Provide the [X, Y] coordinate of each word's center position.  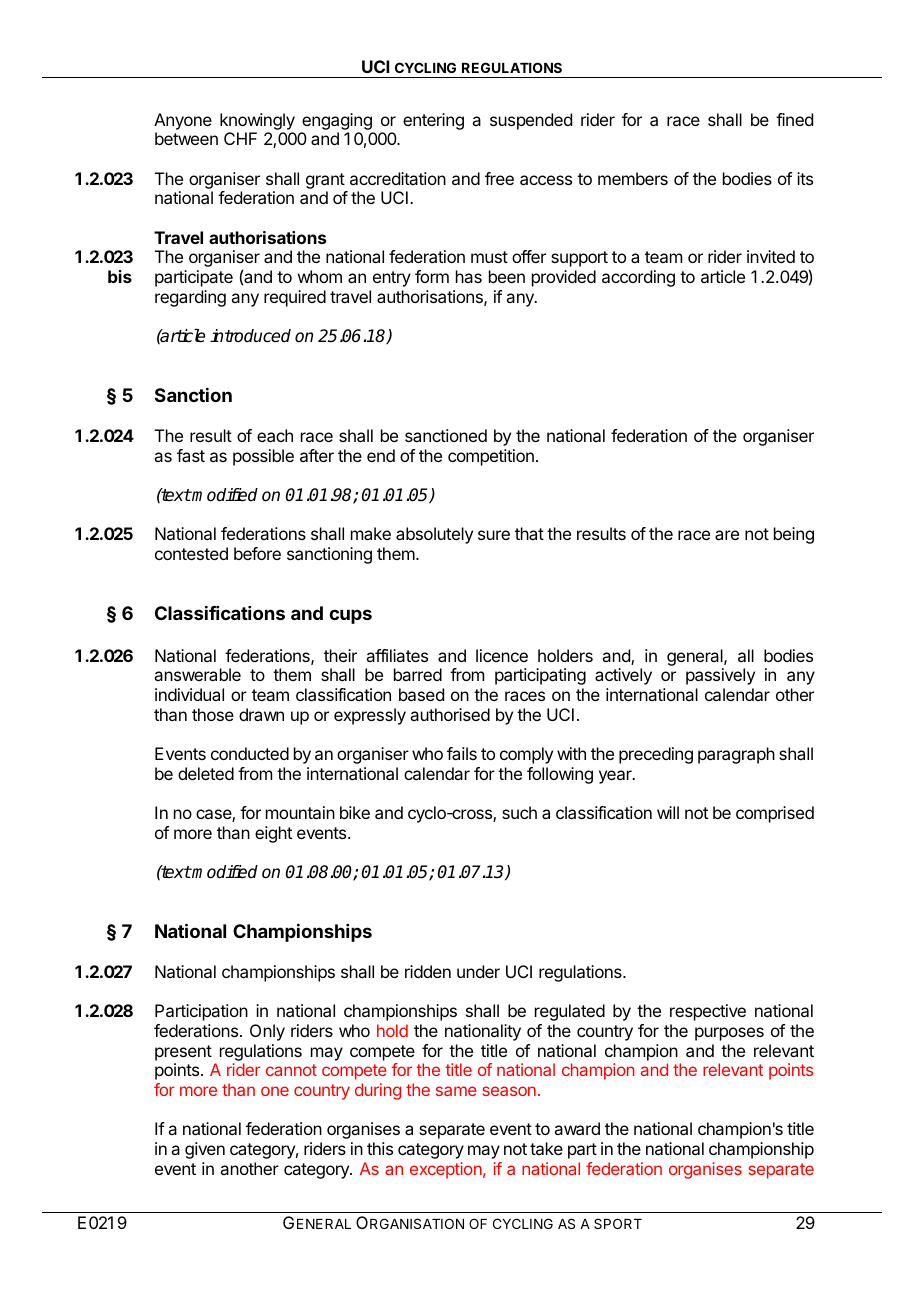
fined [794, 119]
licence [502, 655]
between [186, 138]
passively [720, 676]
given [205, 1150]
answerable [197, 674]
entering [433, 121]
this [380, 1148]
